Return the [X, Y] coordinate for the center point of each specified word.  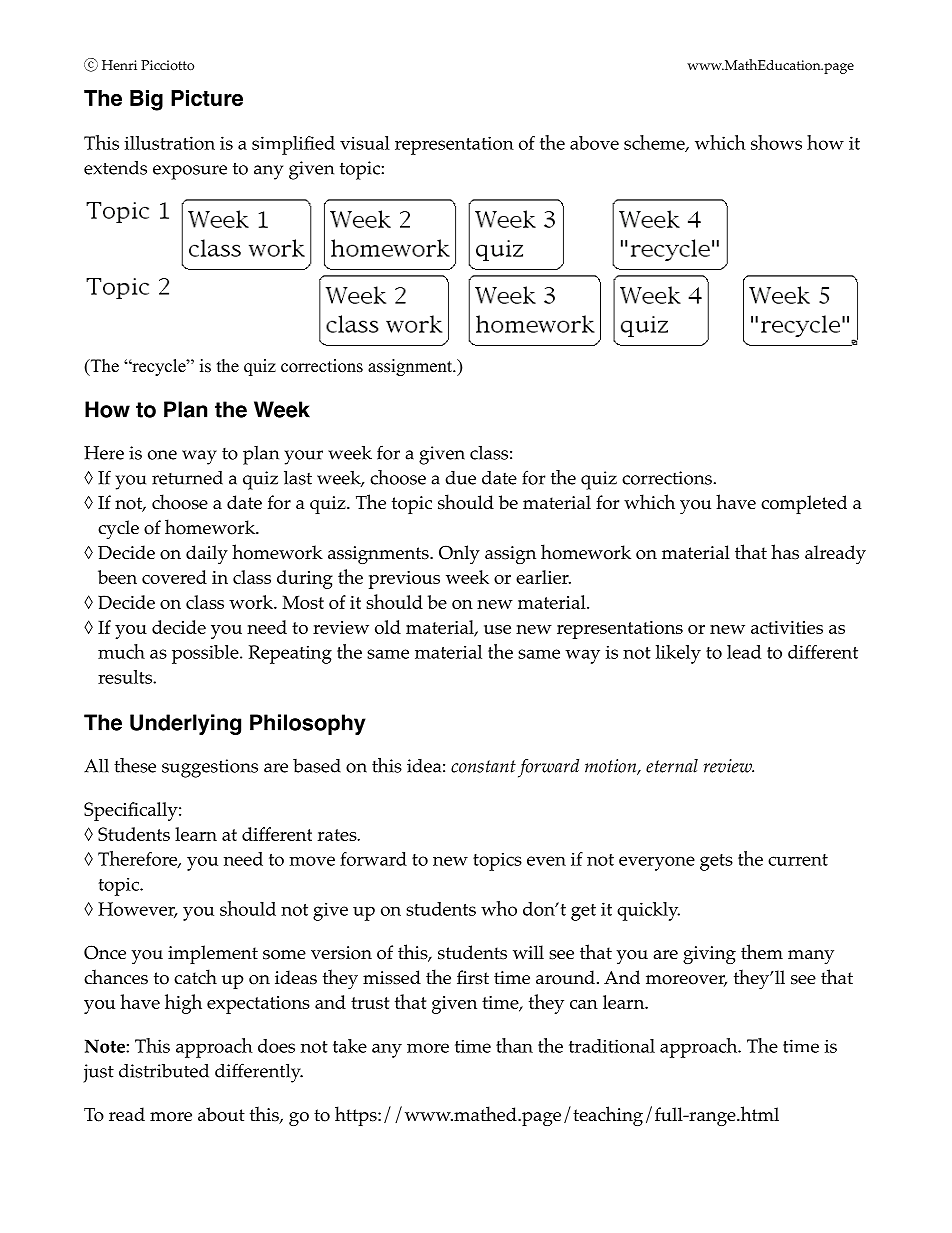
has [785, 552]
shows [776, 142]
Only [459, 554]
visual [365, 143]
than [514, 1045]
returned [187, 478]
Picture [207, 98]
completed [804, 504]
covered [174, 577]
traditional [612, 1046]
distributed [164, 1070]
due [460, 478]
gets [716, 862]
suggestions [210, 768]
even [546, 861]
